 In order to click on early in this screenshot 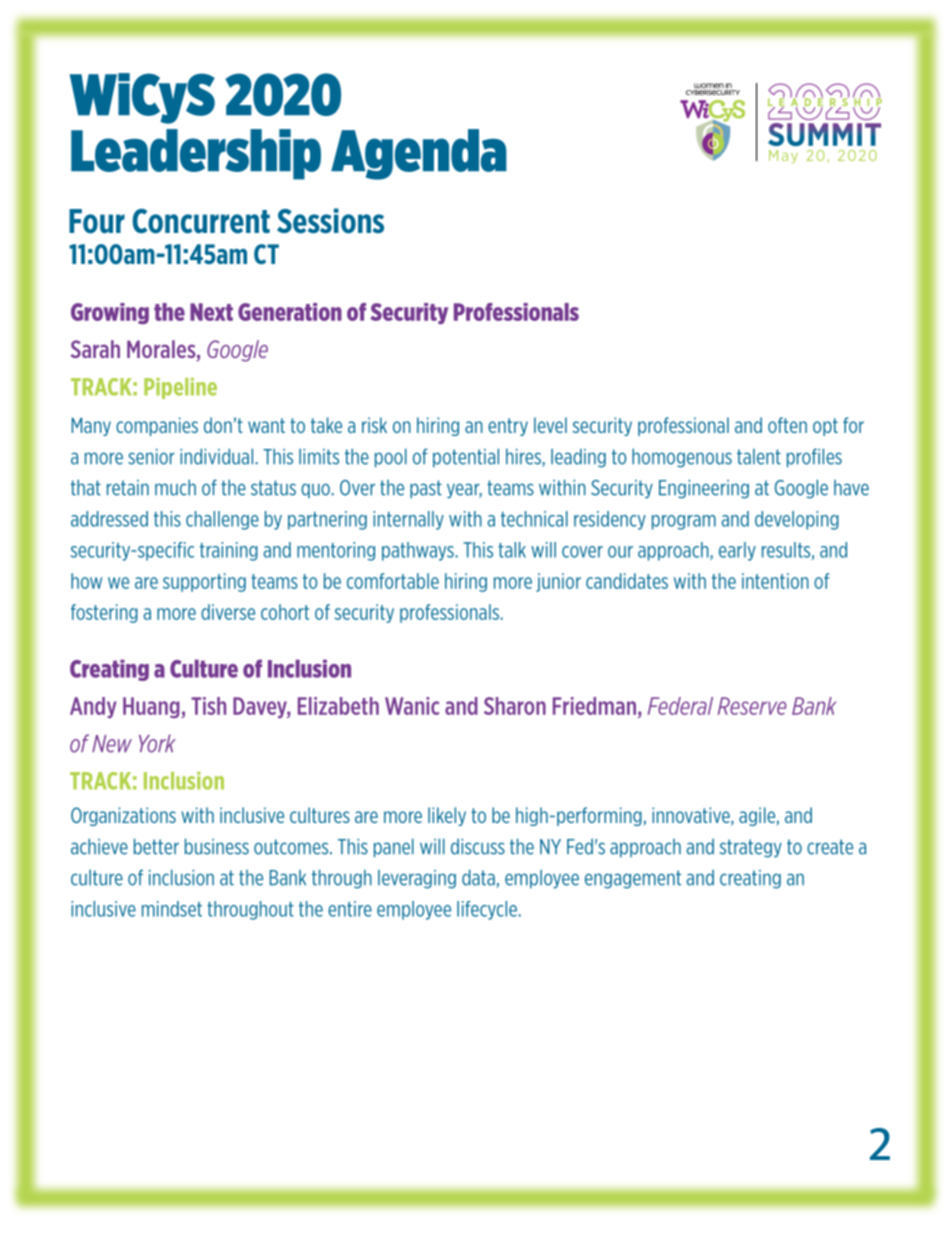, I will do `click(737, 551)`.
